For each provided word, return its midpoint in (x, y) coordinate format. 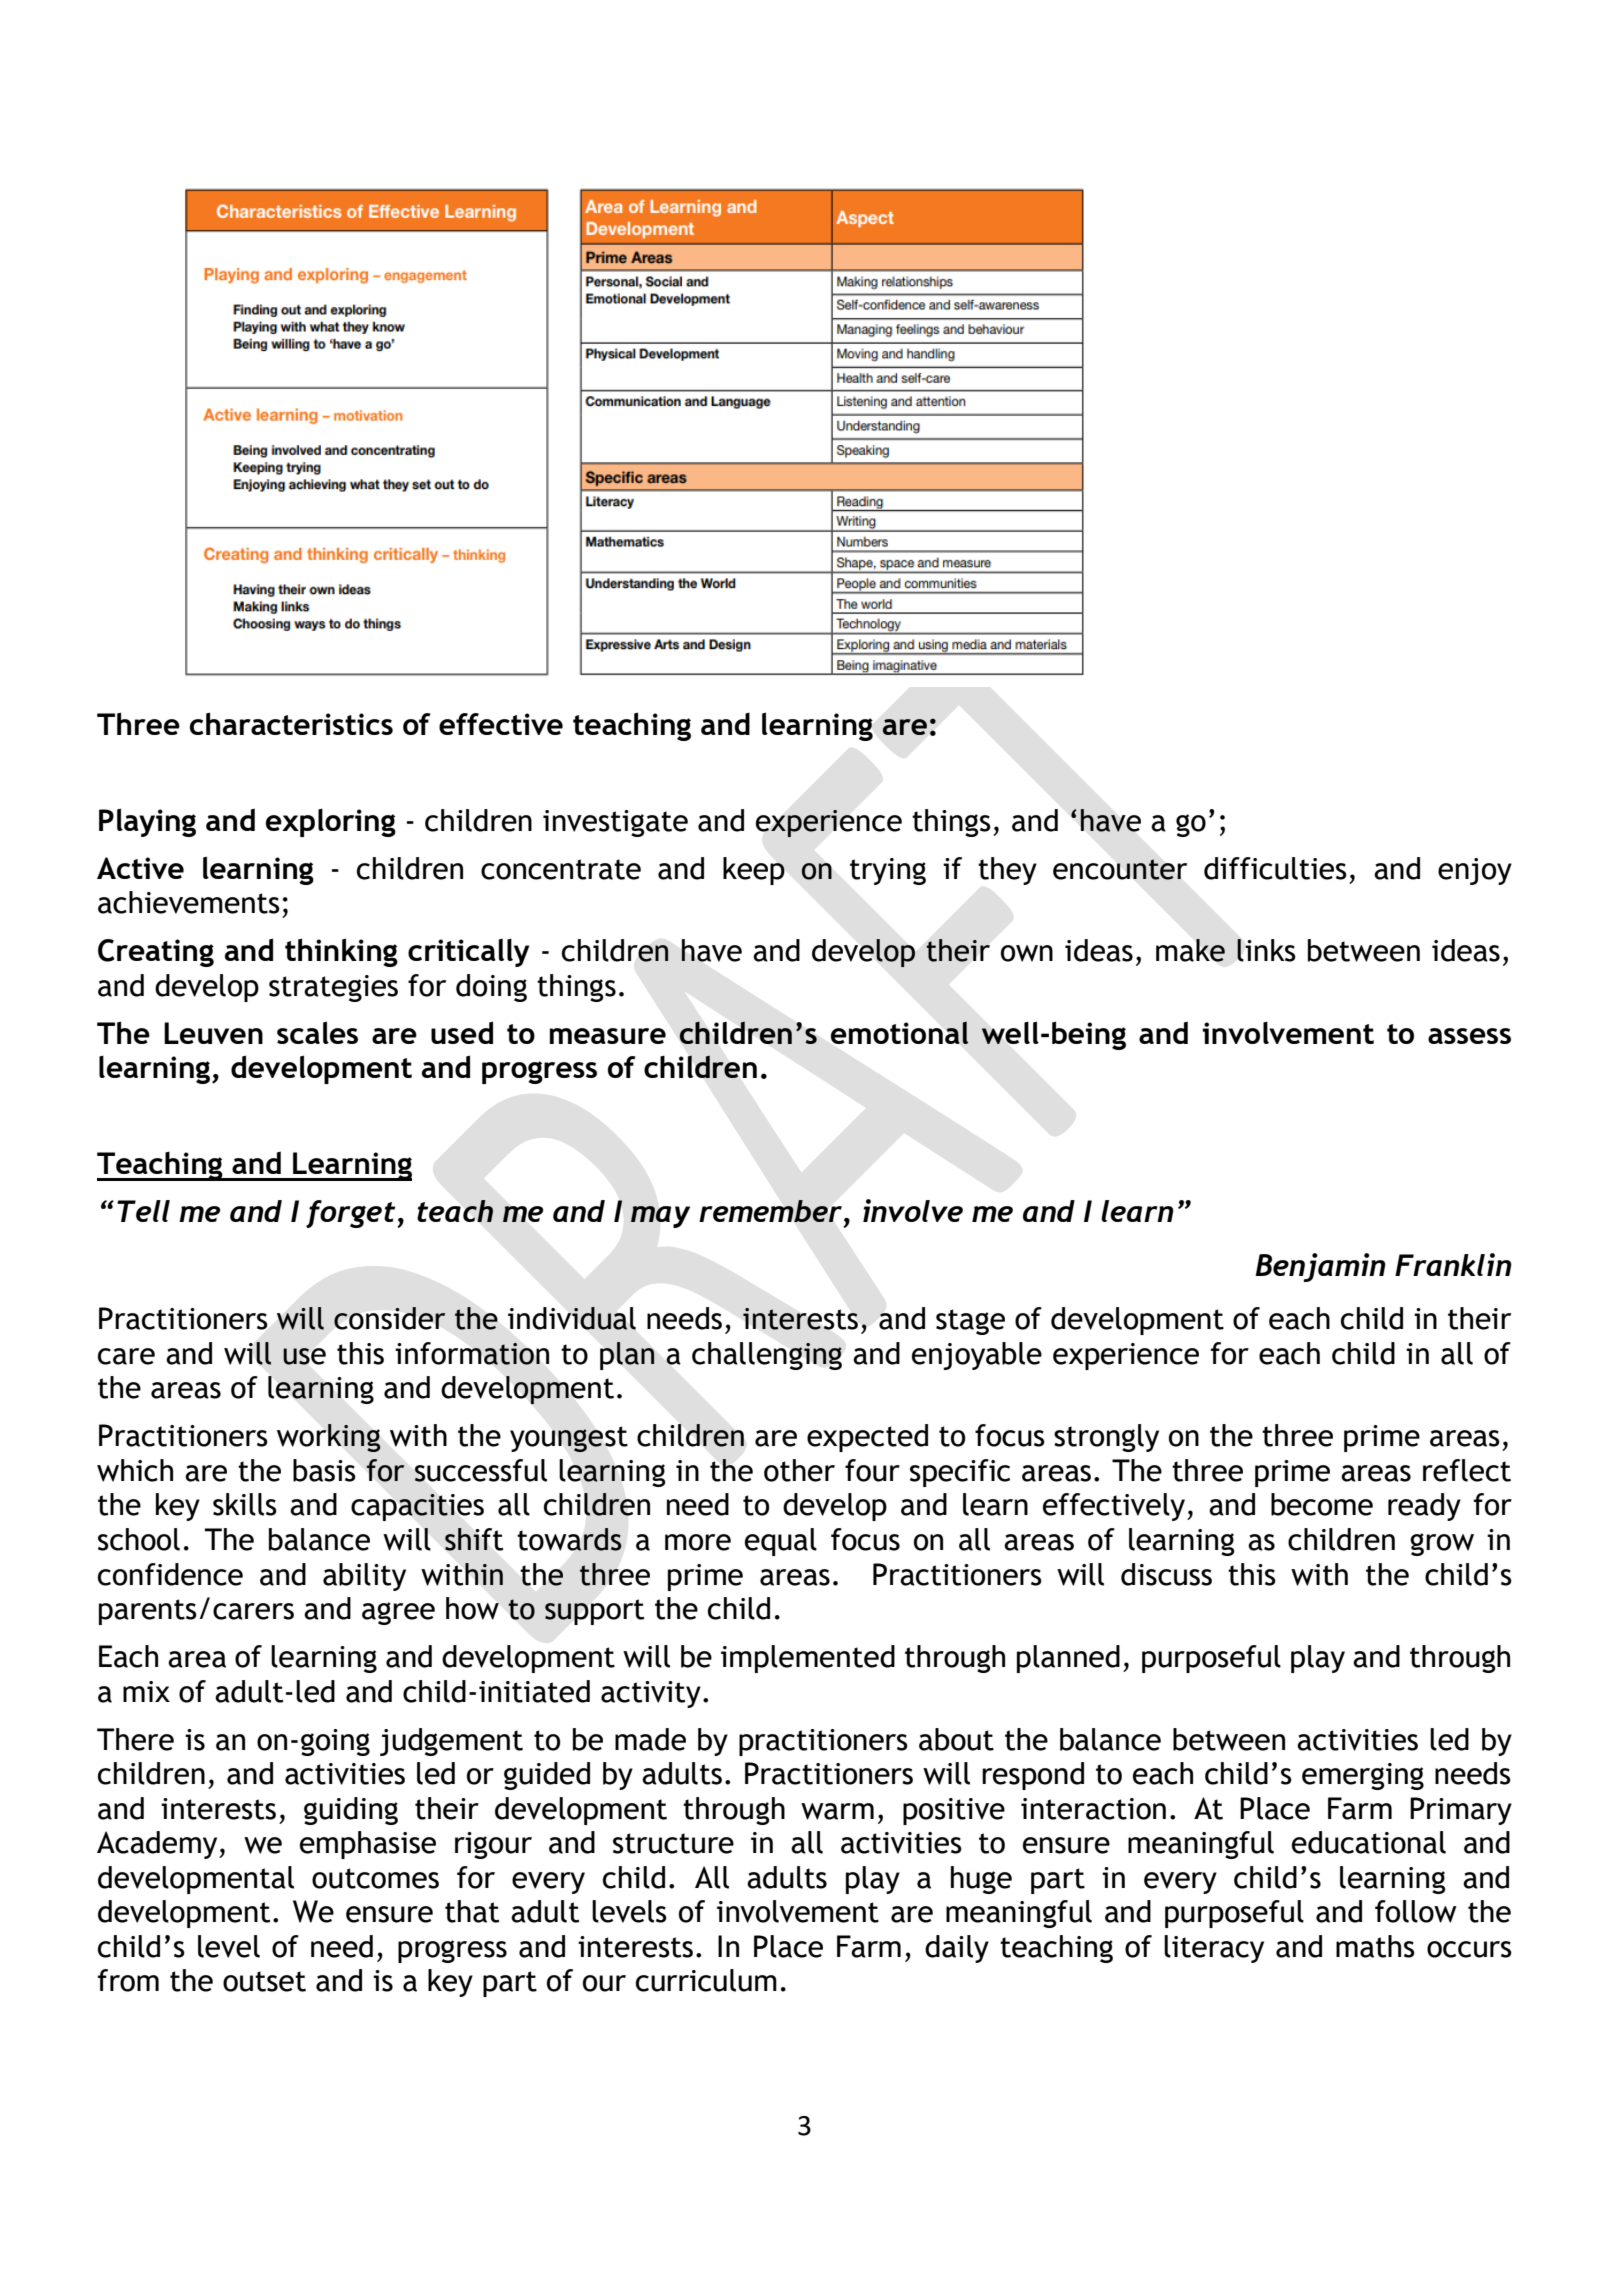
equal (781, 1542)
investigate (615, 823)
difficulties (1275, 868)
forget (352, 1214)
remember (772, 1211)
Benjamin (1320, 1267)
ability (364, 1577)
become (1322, 1504)
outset (264, 1981)
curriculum (706, 1980)
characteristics (291, 723)
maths (1375, 1946)
